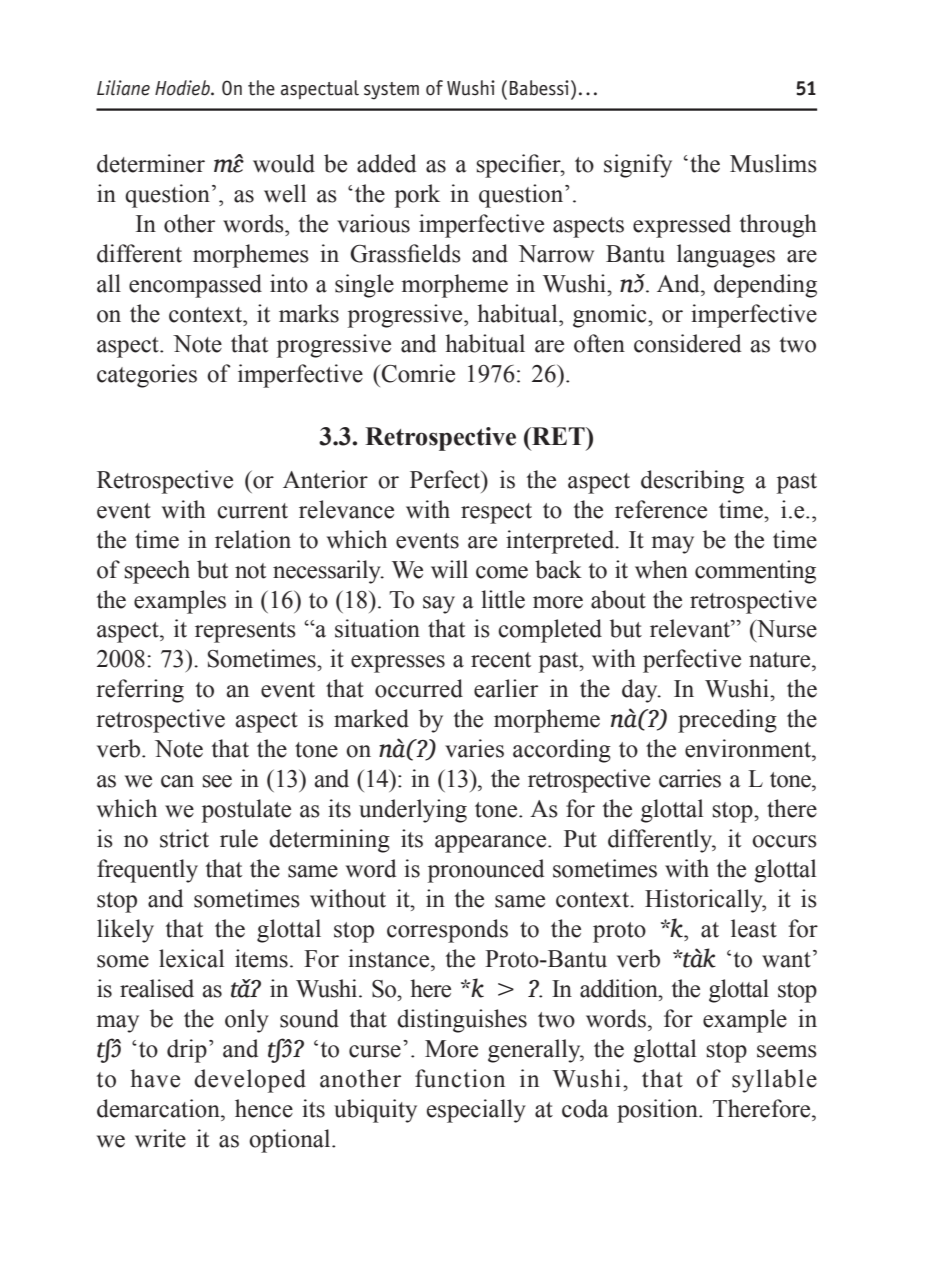 This page has width=933, height=1288. Describe the element at coordinates (245, 632) in the page. I see `represents` at that location.
